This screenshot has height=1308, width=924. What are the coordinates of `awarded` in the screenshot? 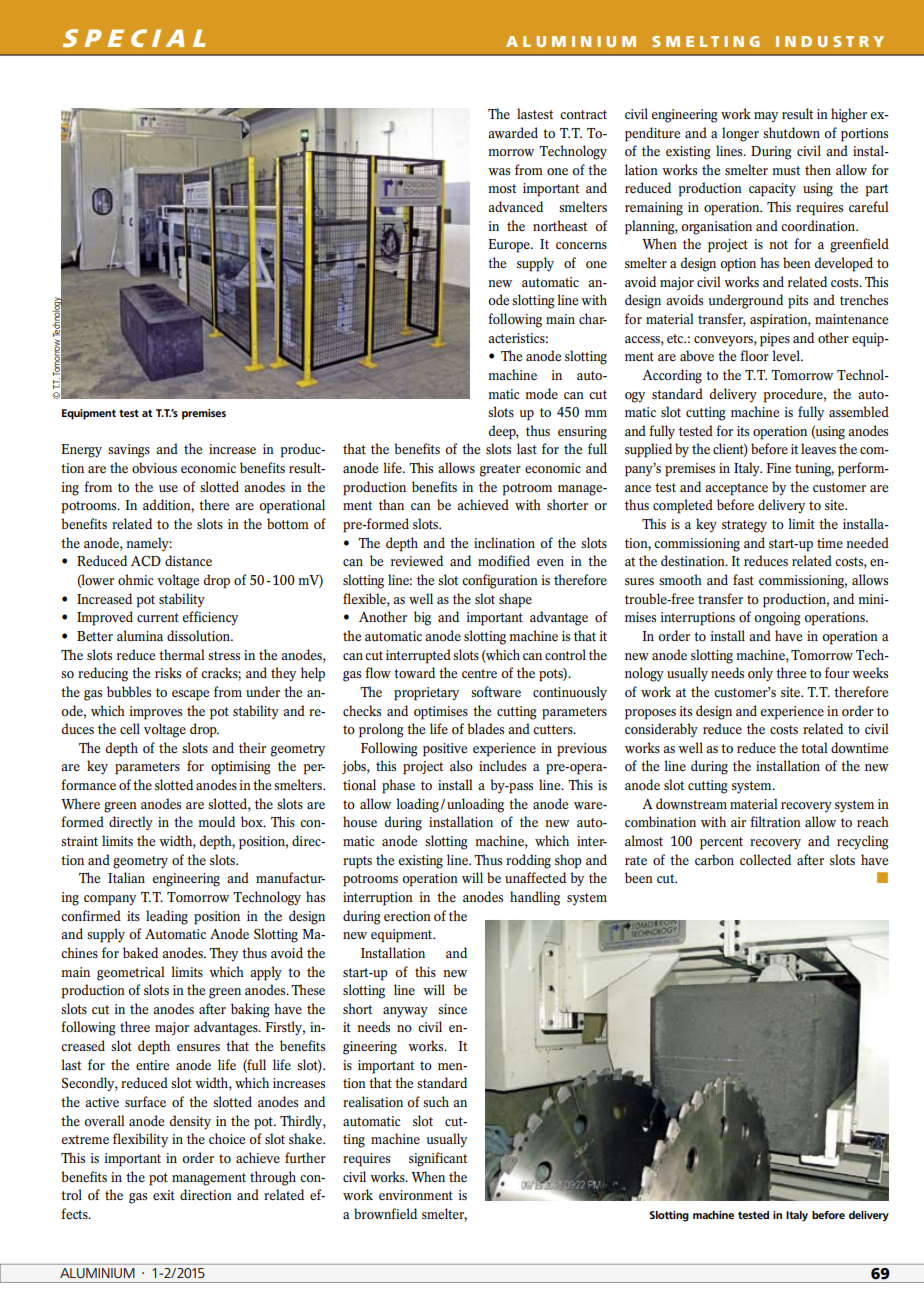 It's located at (513, 132).
